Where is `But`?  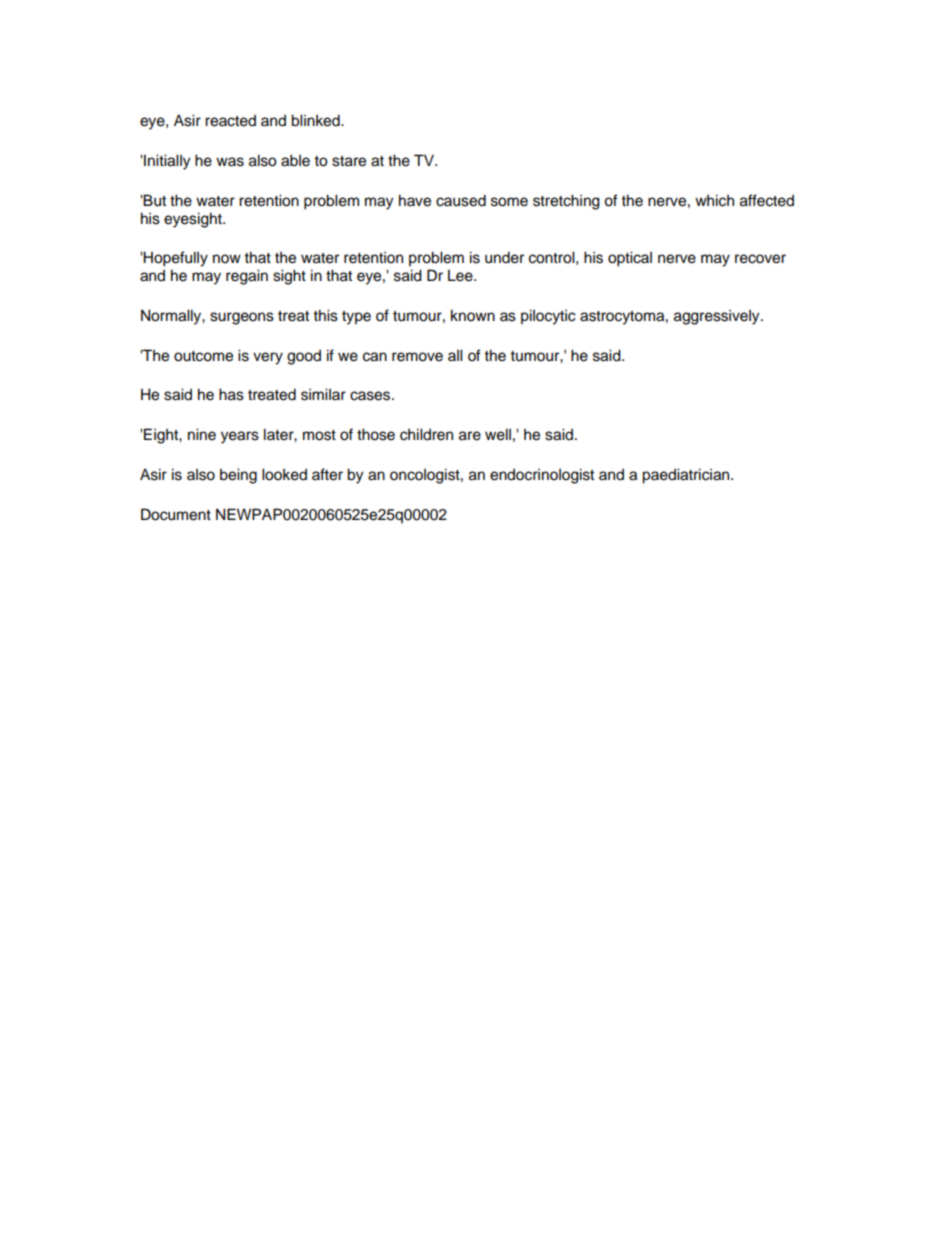
But is located at coordinates (154, 200).
